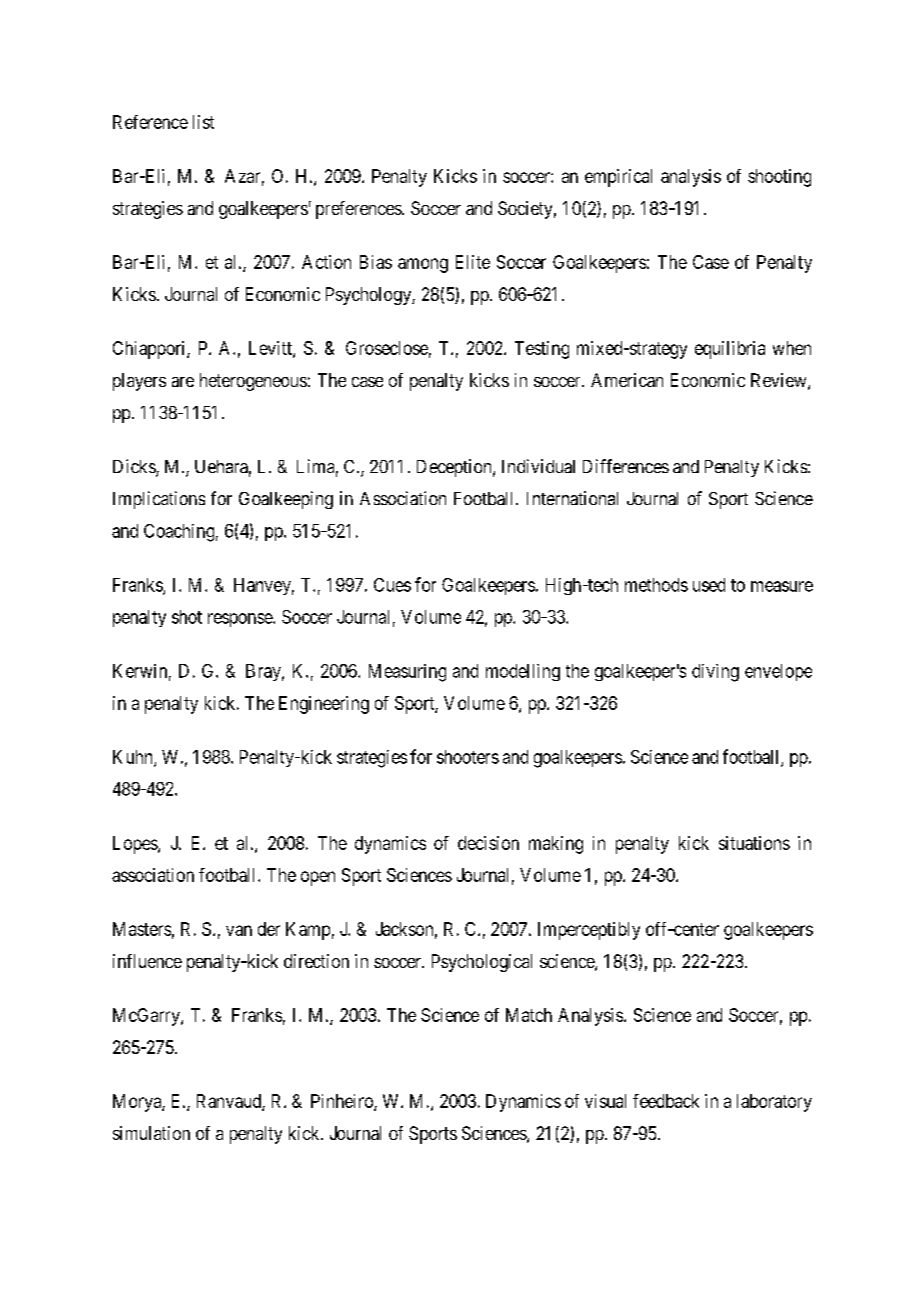  I want to click on simulation, so click(151, 1133).
